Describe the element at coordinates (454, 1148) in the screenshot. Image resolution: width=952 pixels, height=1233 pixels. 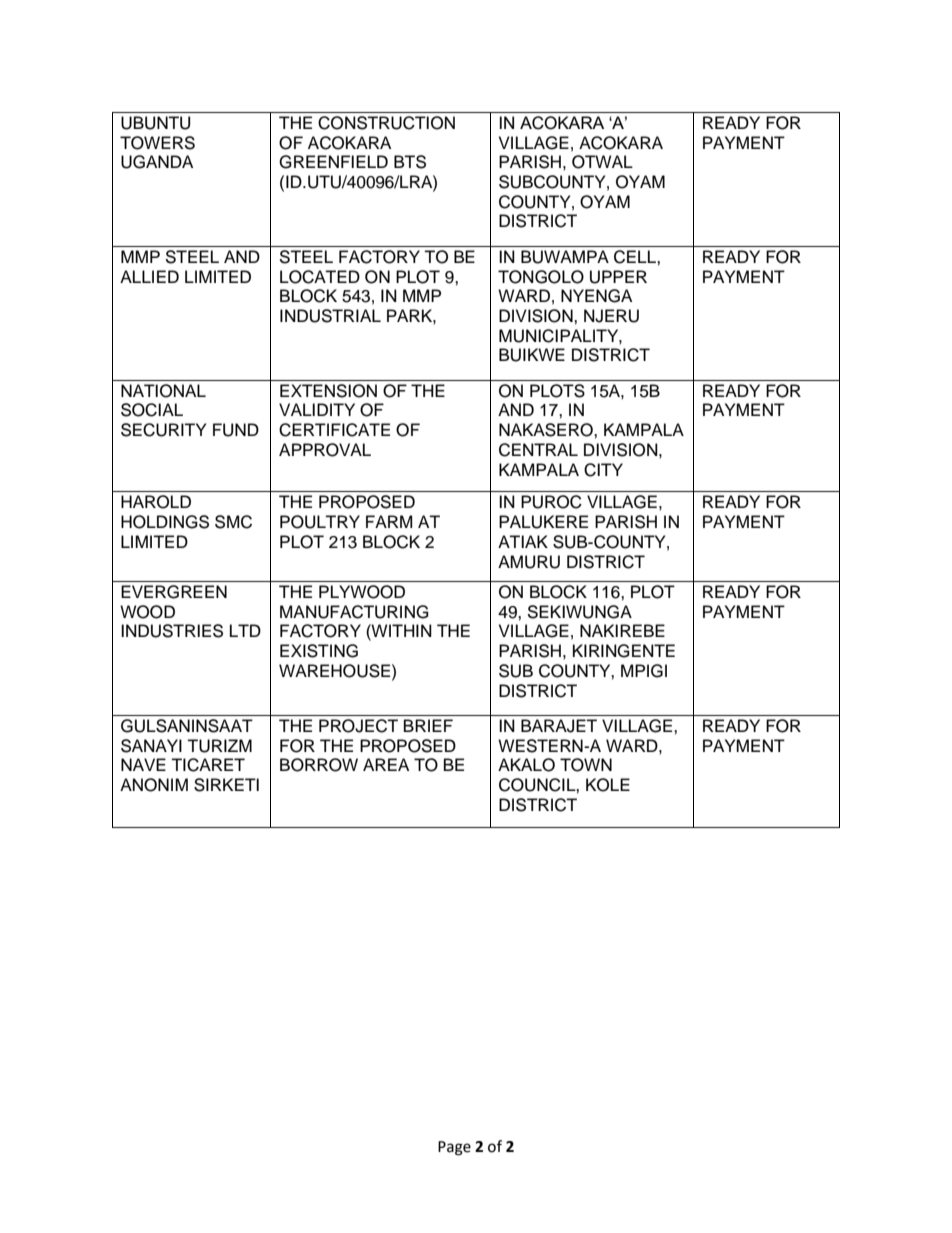
I see `Page` at that location.
